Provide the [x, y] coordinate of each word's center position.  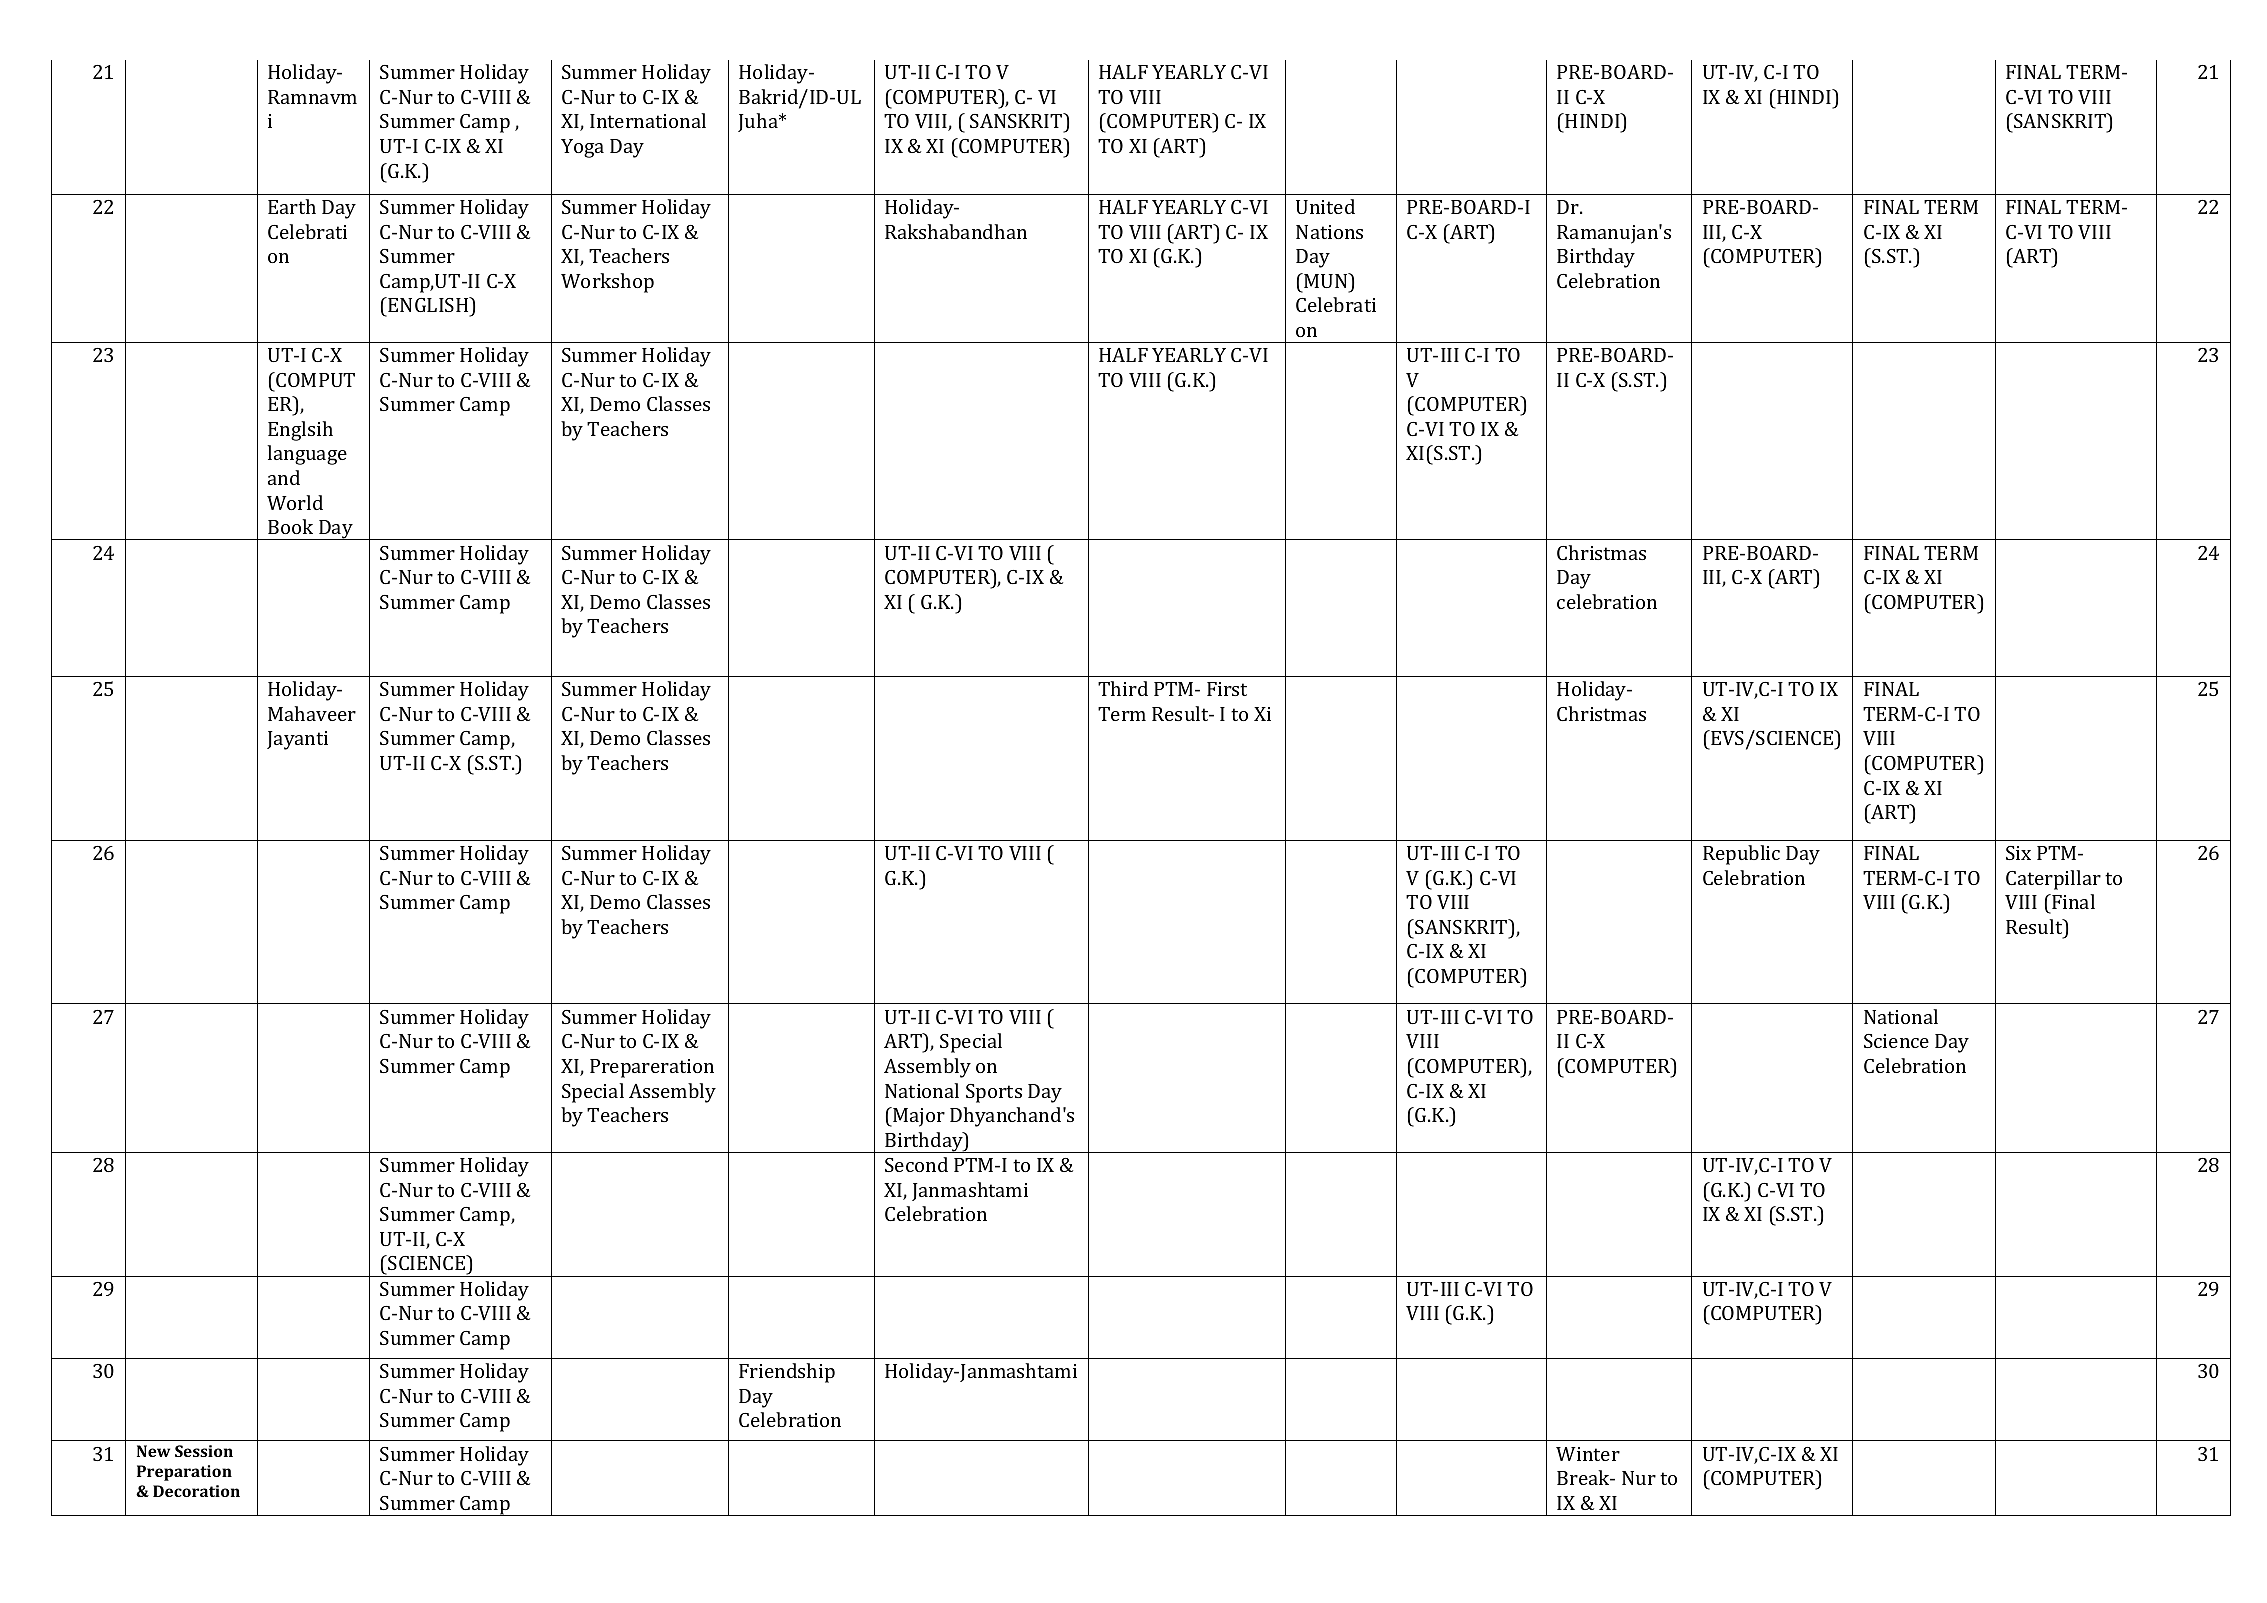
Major [918, 1117]
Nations [1329, 232]
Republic [1741, 855]
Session [204, 1451]
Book [290, 526]
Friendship [787, 1373]
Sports [994, 1093]
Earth [292, 206]
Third [1123, 688]
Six [2018, 853]
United [1325, 206]
